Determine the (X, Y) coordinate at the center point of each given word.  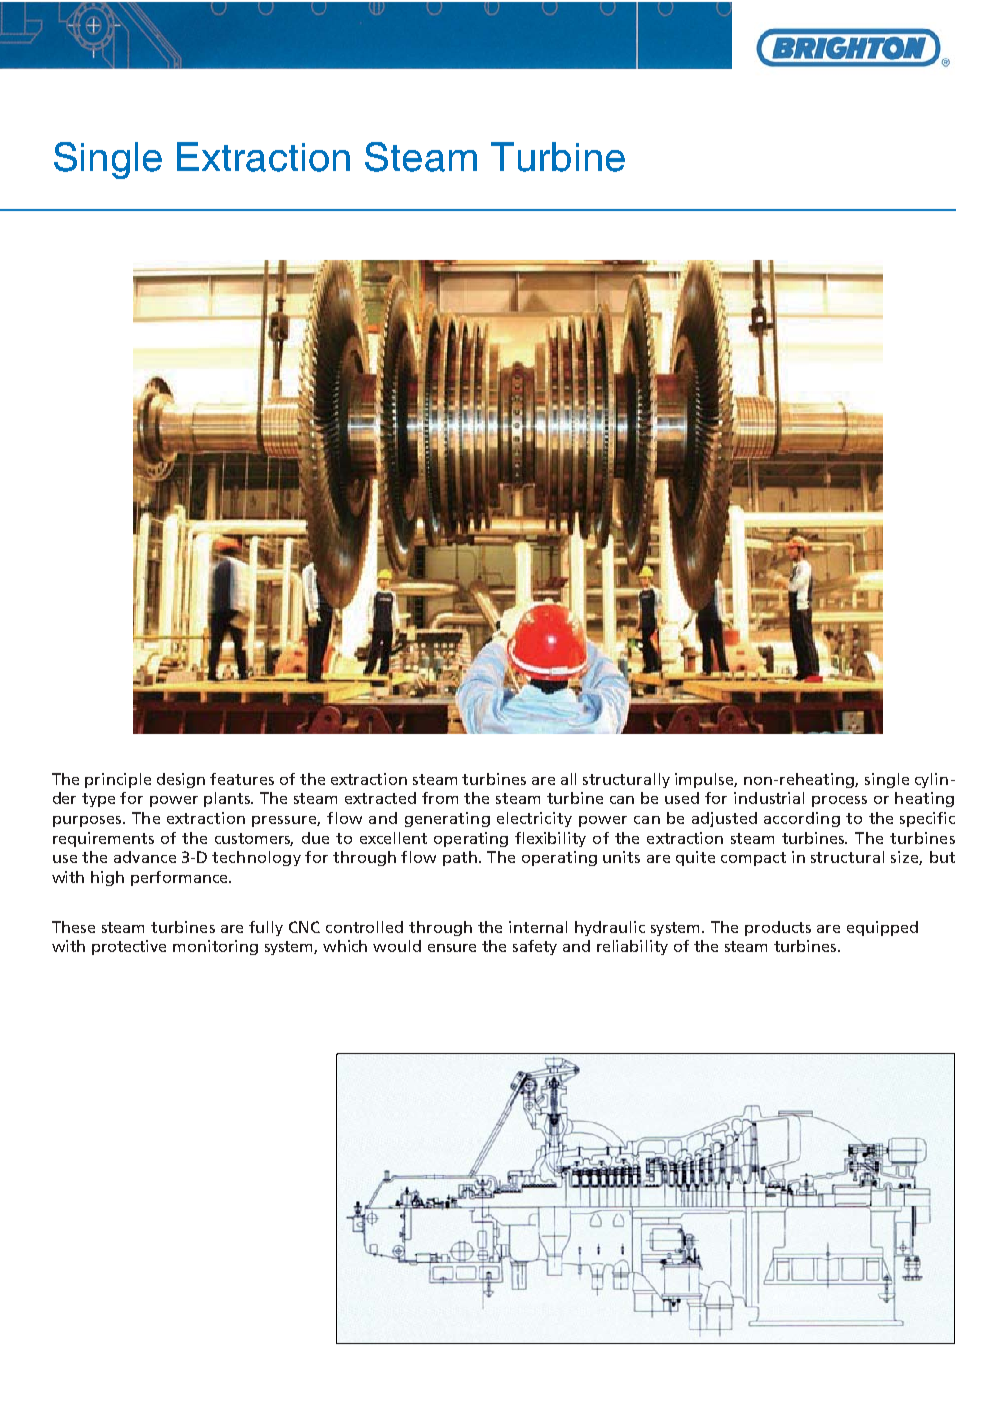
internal (538, 927)
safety (535, 947)
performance (180, 878)
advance (145, 857)
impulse (706, 780)
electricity (534, 819)
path (460, 858)
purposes (88, 821)
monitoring (215, 947)
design (181, 780)
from (440, 798)
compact (753, 859)
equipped (882, 928)
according (802, 819)
